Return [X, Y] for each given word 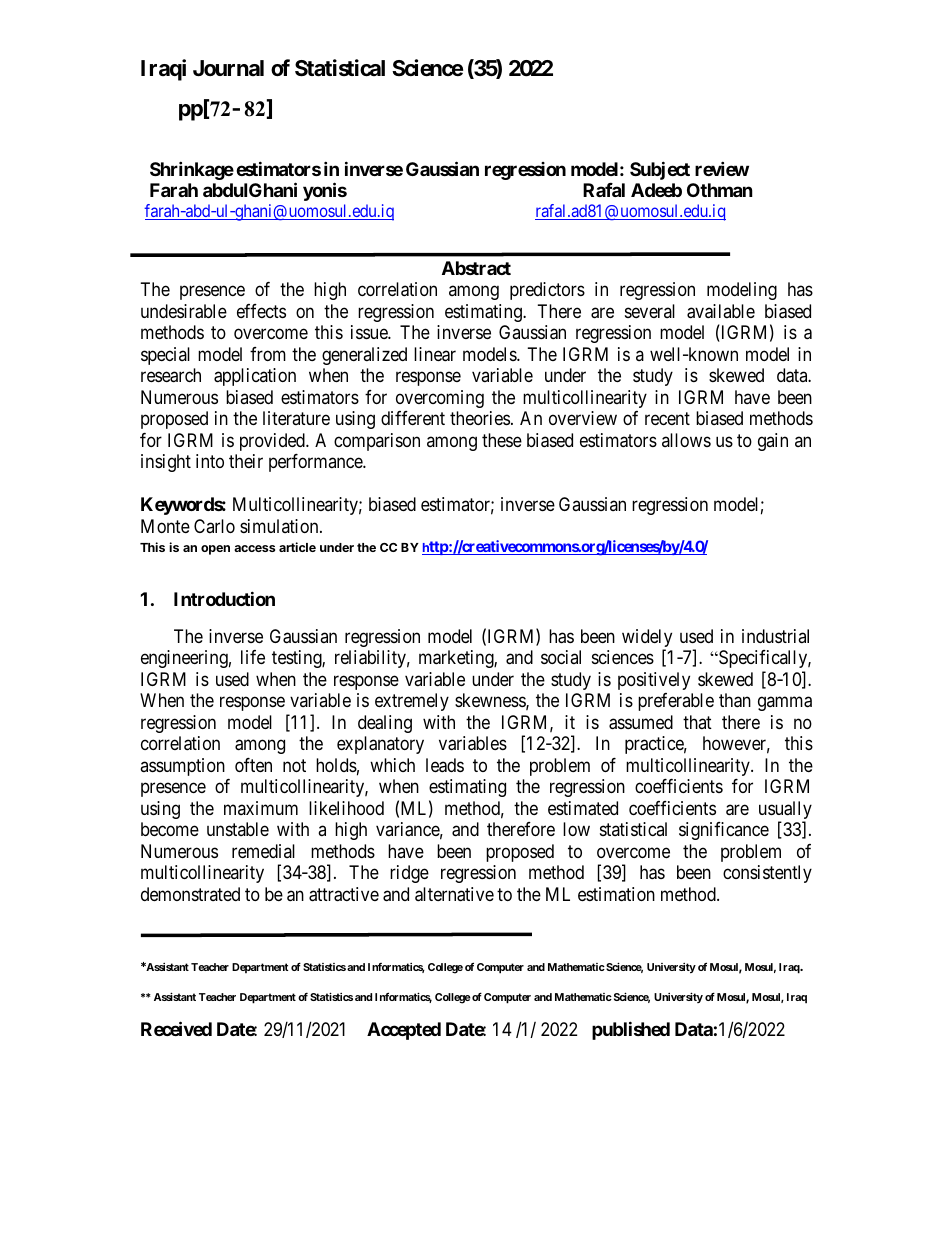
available [721, 311]
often [253, 765]
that [697, 722]
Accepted [404, 1031]
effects [261, 311]
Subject [660, 170]
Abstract [476, 268]
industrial [775, 636]
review [722, 168]
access [254, 548]
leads [445, 765]
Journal [228, 68]
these [502, 440]
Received [176, 1028]
